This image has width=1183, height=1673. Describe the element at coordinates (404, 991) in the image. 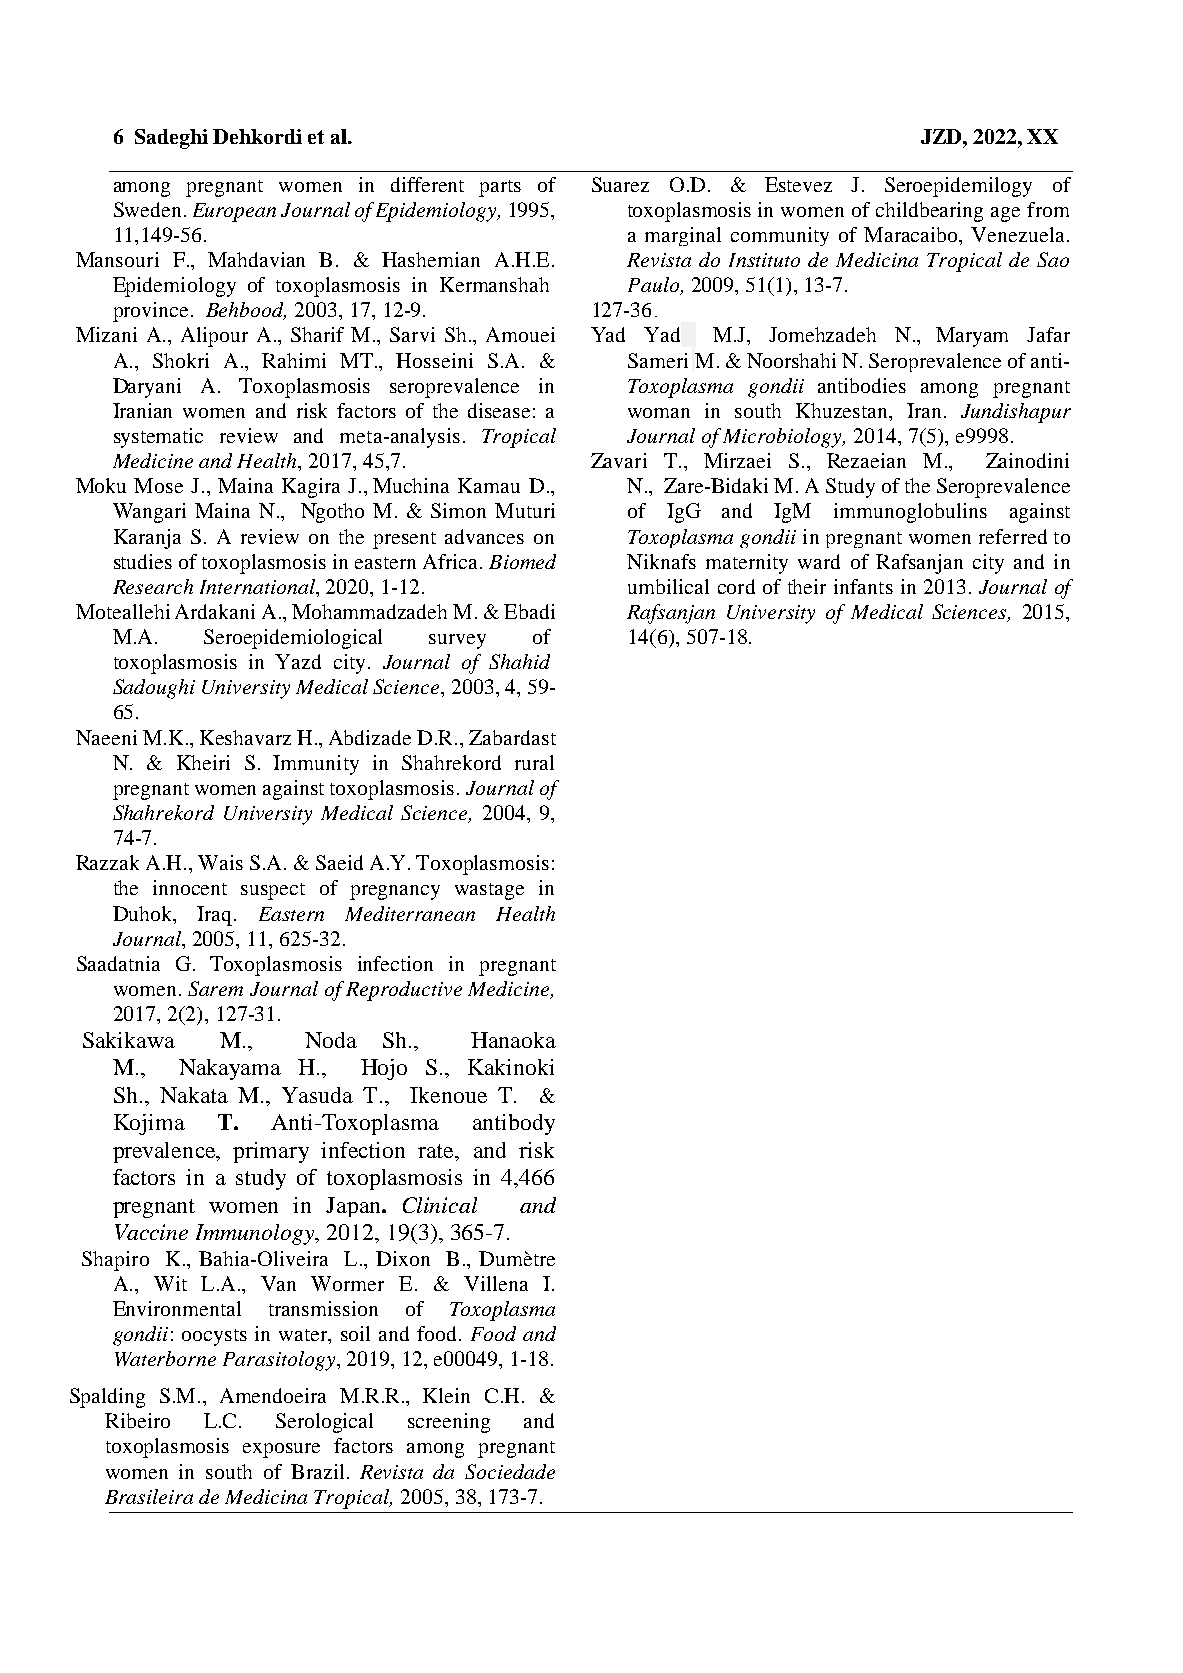

I see `Reproductive` at that location.
